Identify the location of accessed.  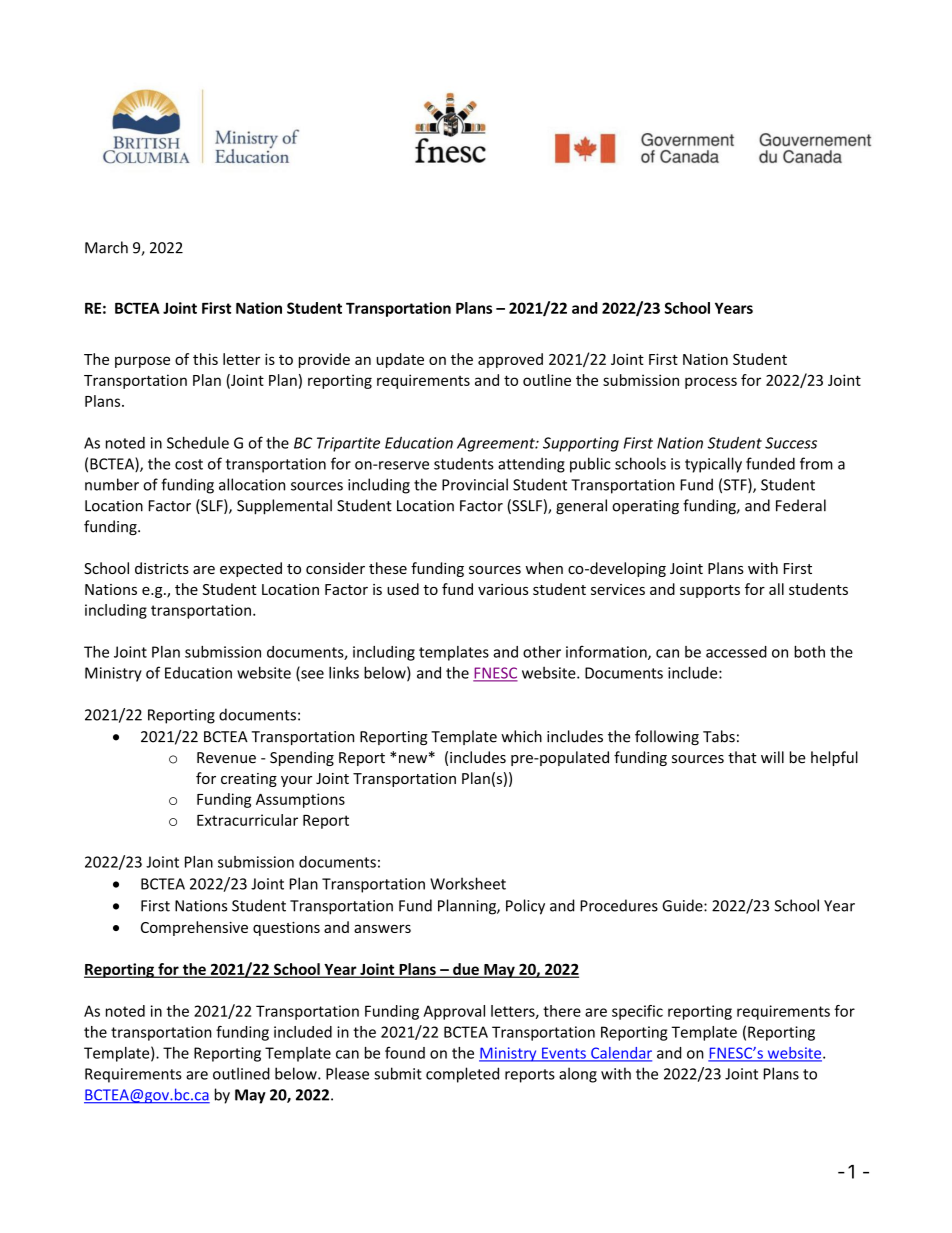
(736, 652).
